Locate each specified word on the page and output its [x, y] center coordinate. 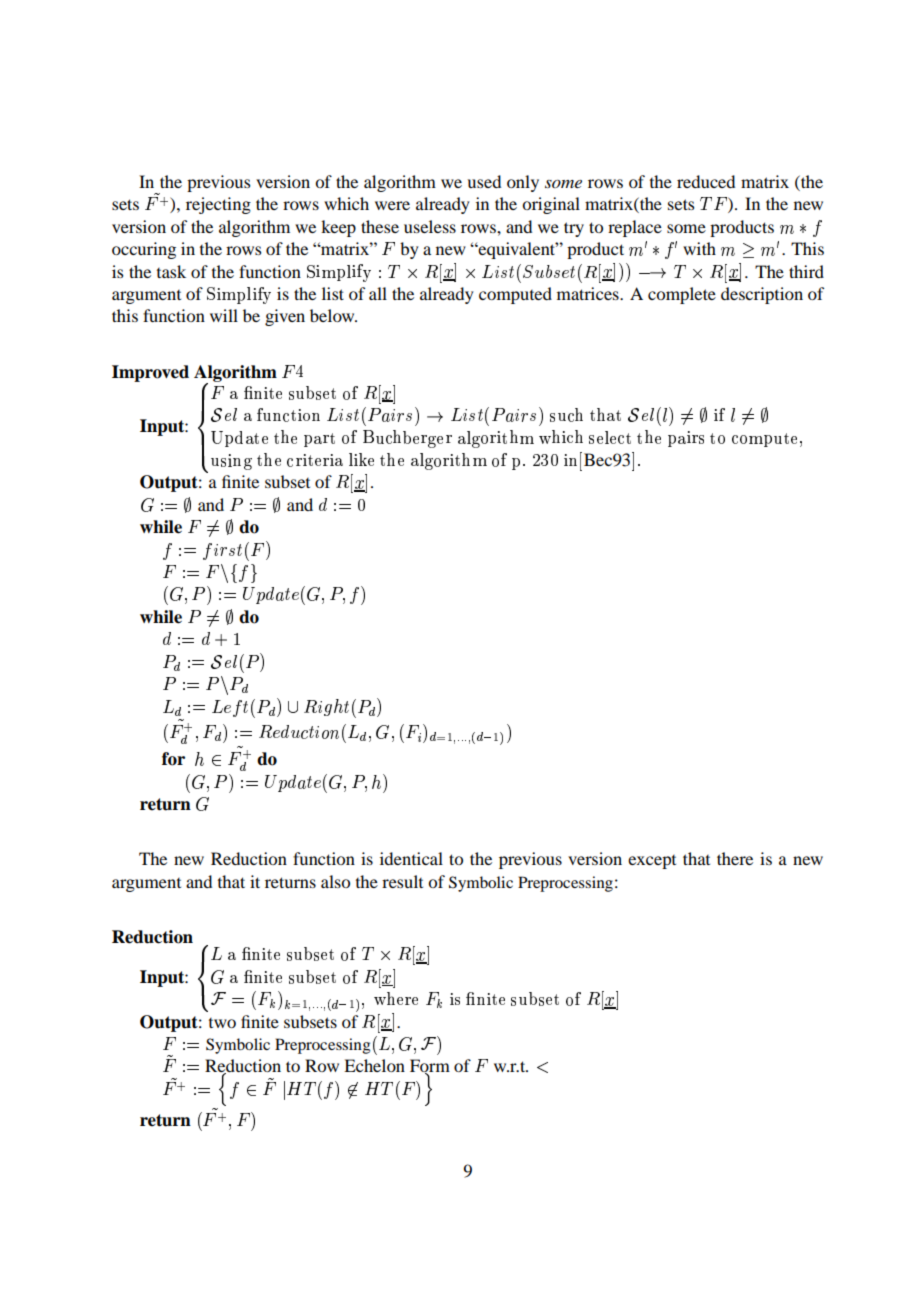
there [735, 858]
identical [411, 858]
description [762, 295]
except [652, 862]
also [335, 881]
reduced [706, 181]
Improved [150, 373]
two [222, 1023]
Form [430, 1067]
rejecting [218, 205]
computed [515, 295]
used [484, 181]
